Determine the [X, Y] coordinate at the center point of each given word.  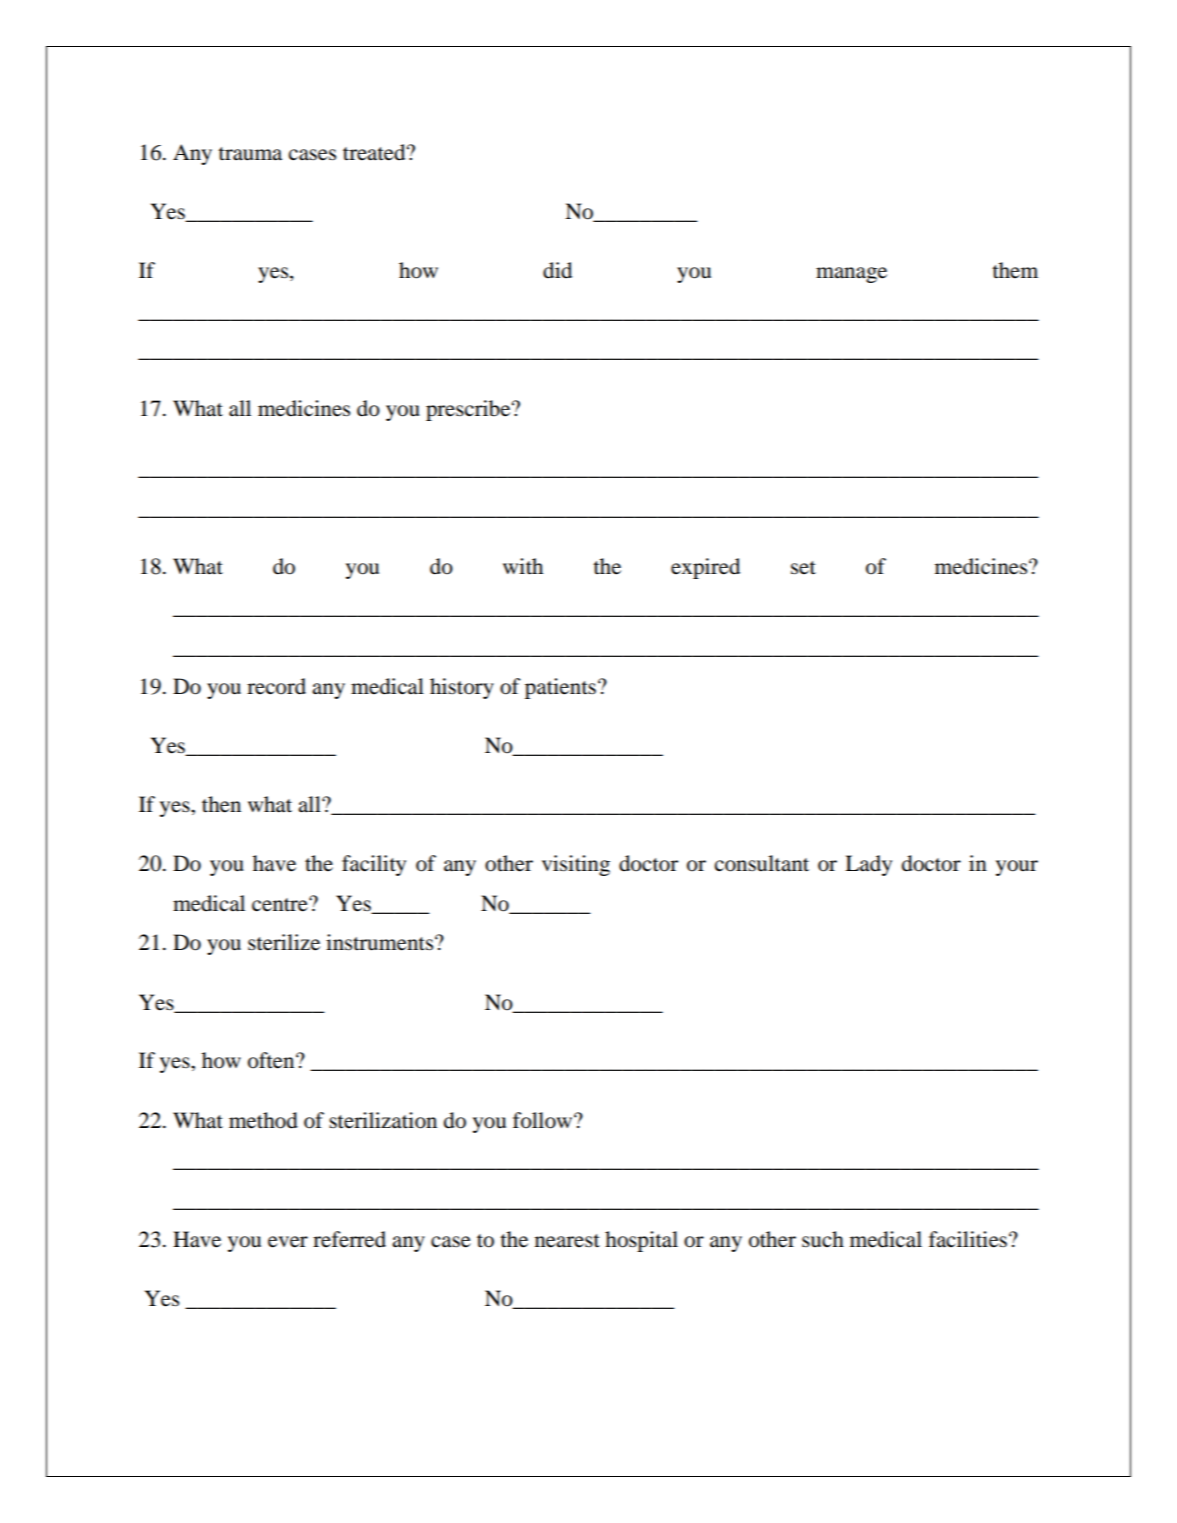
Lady [868, 865]
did [557, 270]
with [523, 566]
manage [851, 275]
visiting [576, 865]
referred [349, 1239]
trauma [250, 154]
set [803, 568]
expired [705, 568]
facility [374, 865]
